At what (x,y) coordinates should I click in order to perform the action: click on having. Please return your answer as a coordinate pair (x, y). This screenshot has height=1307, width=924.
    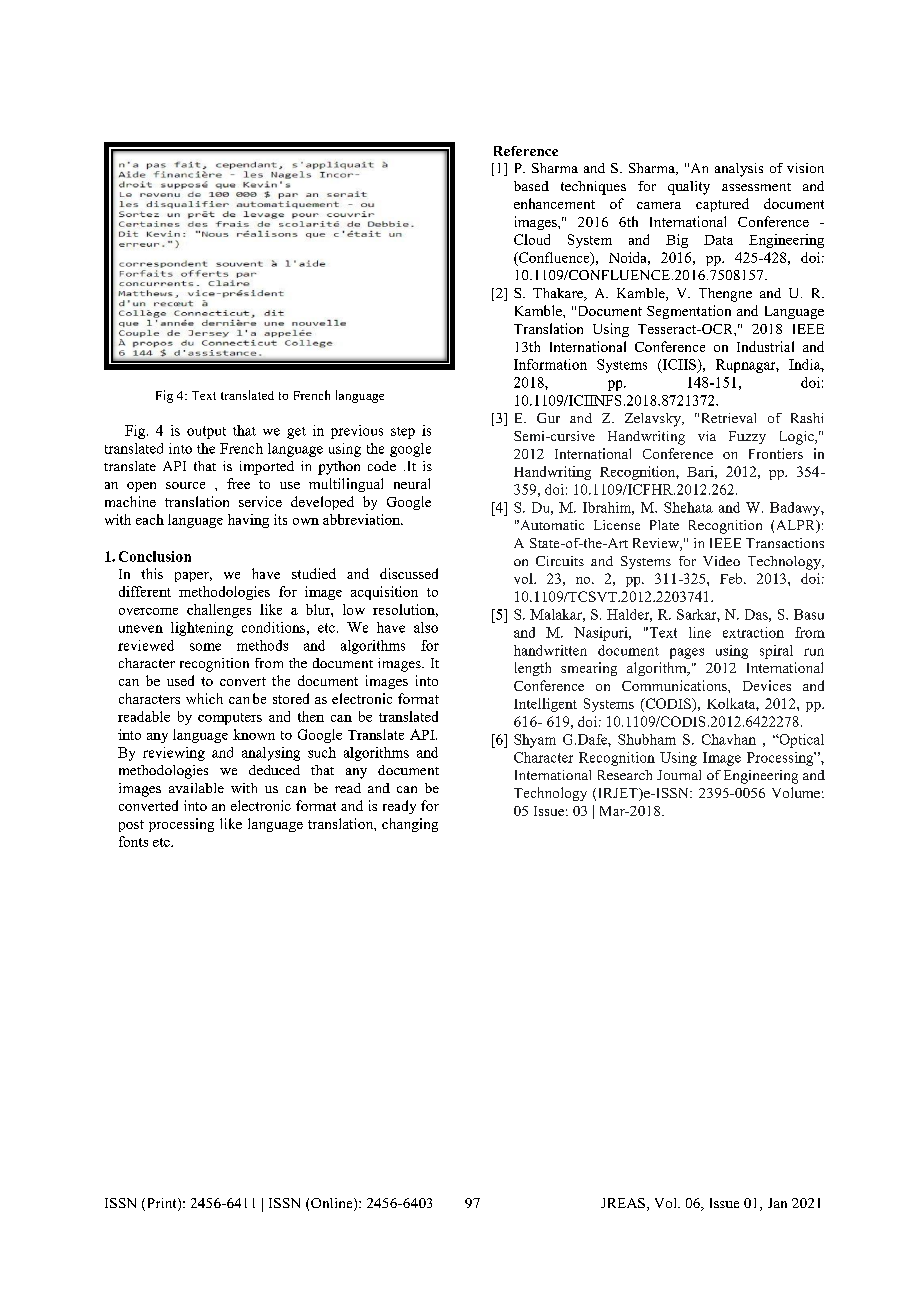
    Looking at the image, I should click on (248, 521).
